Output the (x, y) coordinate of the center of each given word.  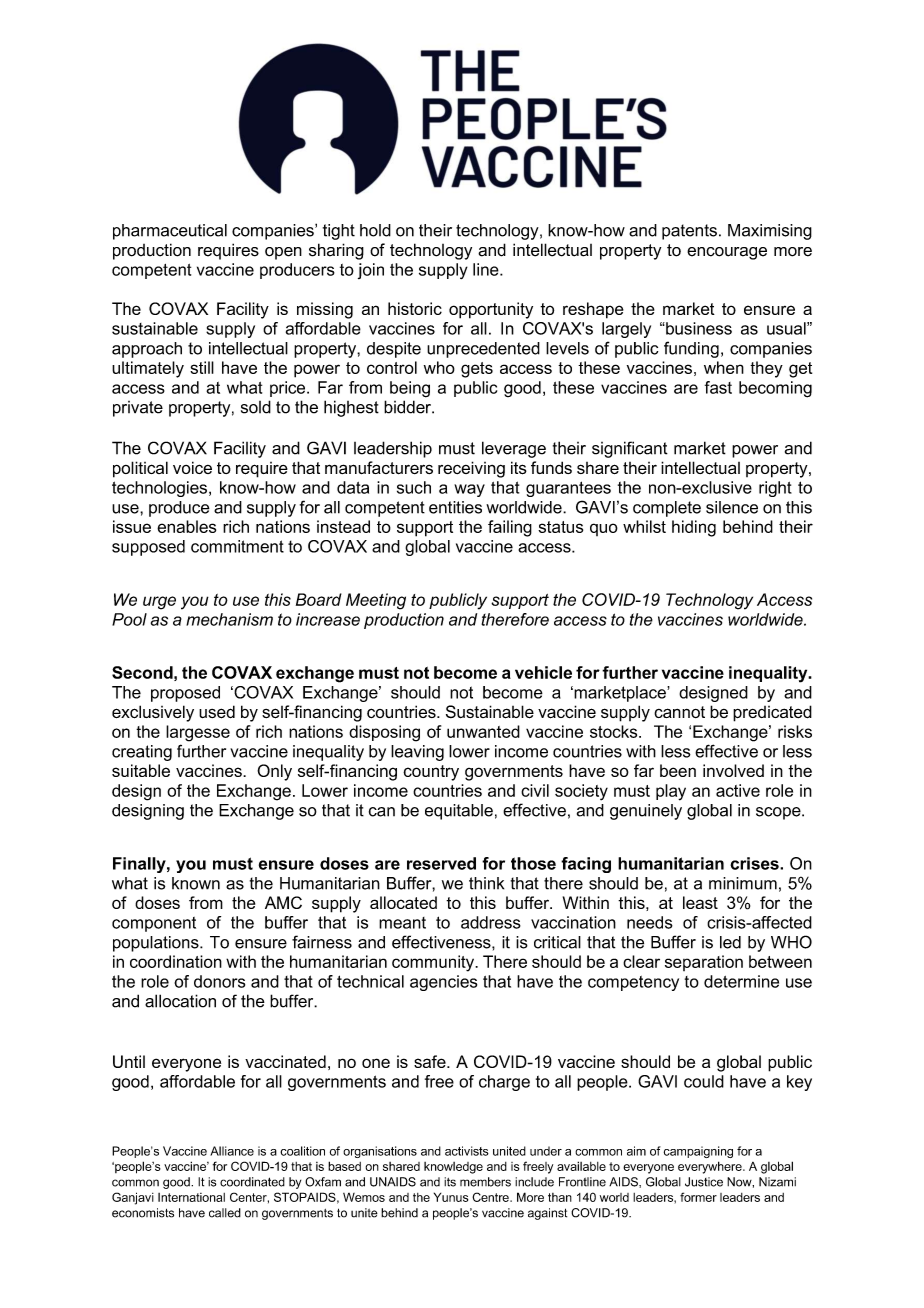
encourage (727, 253)
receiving (471, 469)
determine (741, 981)
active (738, 790)
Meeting (376, 601)
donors (219, 981)
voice (192, 467)
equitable (459, 812)
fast (718, 387)
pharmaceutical (170, 232)
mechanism (229, 619)
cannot (679, 712)
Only (274, 772)
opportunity (491, 310)
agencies (443, 983)
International (191, 1197)
